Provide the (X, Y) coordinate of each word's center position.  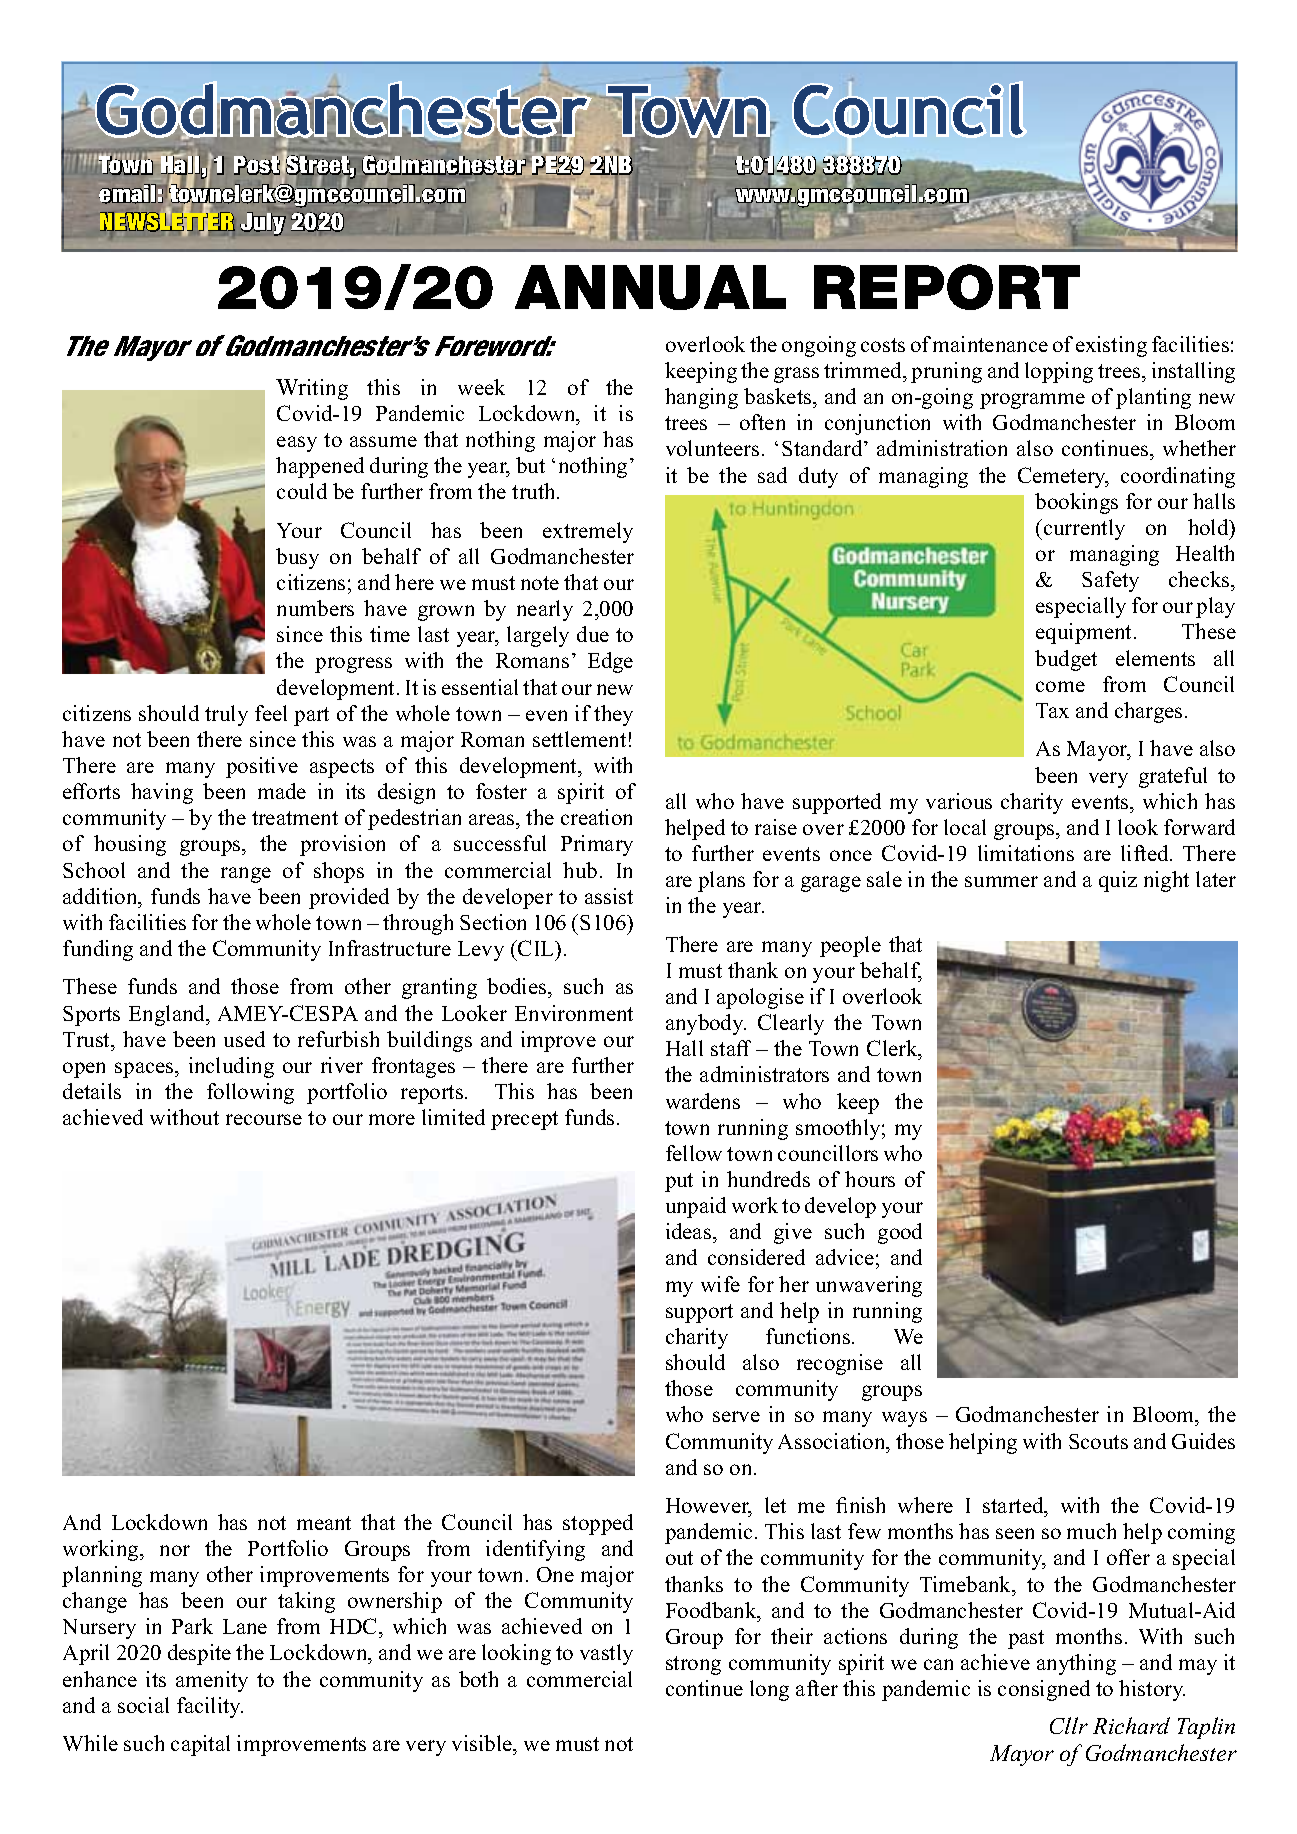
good (900, 1233)
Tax (1052, 710)
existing (1111, 346)
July (263, 224)
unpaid (696, 1207)
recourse (264, 1119)
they (613, 715)
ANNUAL (650, 287)
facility (210, 1707)
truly (226, 715)
